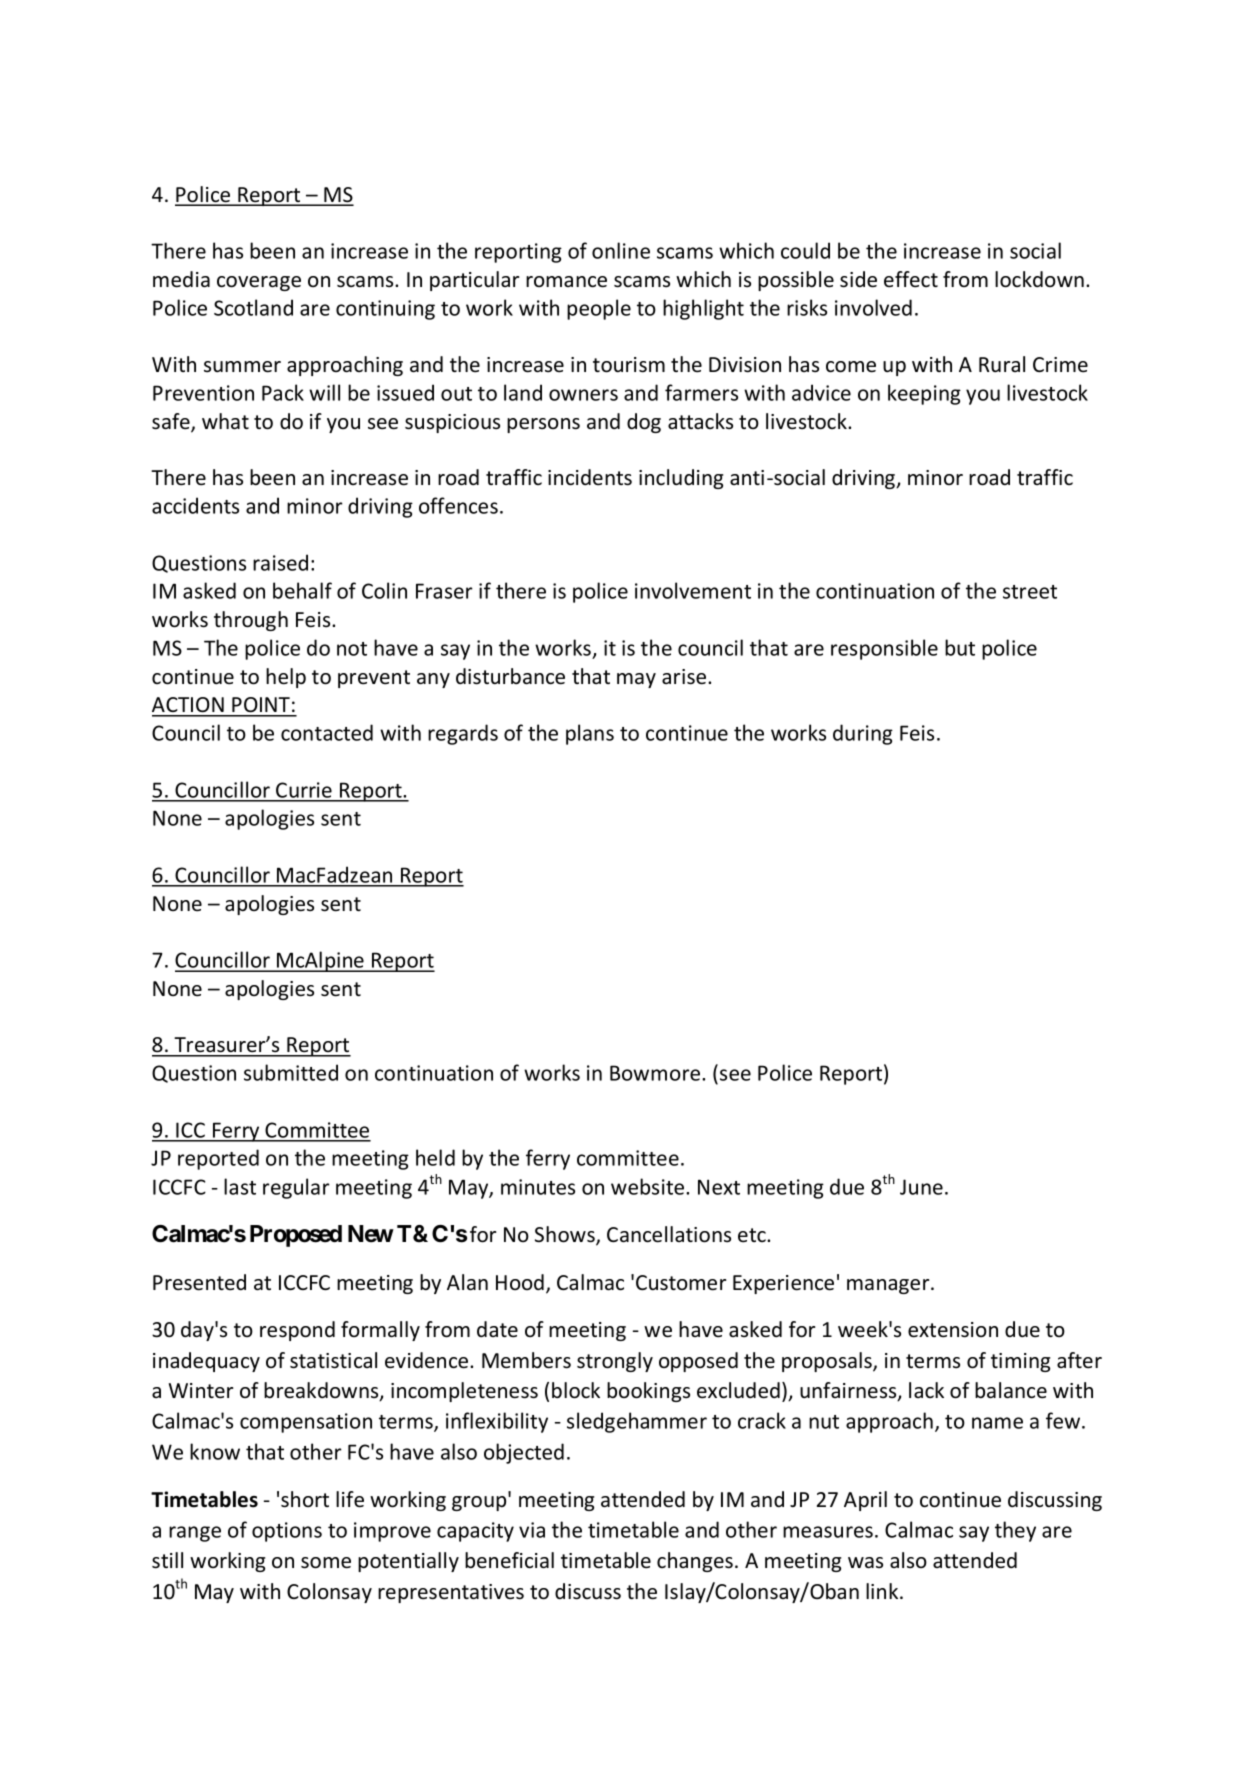 This screenshot has width=1256, height=1777. What do you see at coordinates (590, 734) in the screenshot?
I see `plans` at bounding box center [590, 734].
